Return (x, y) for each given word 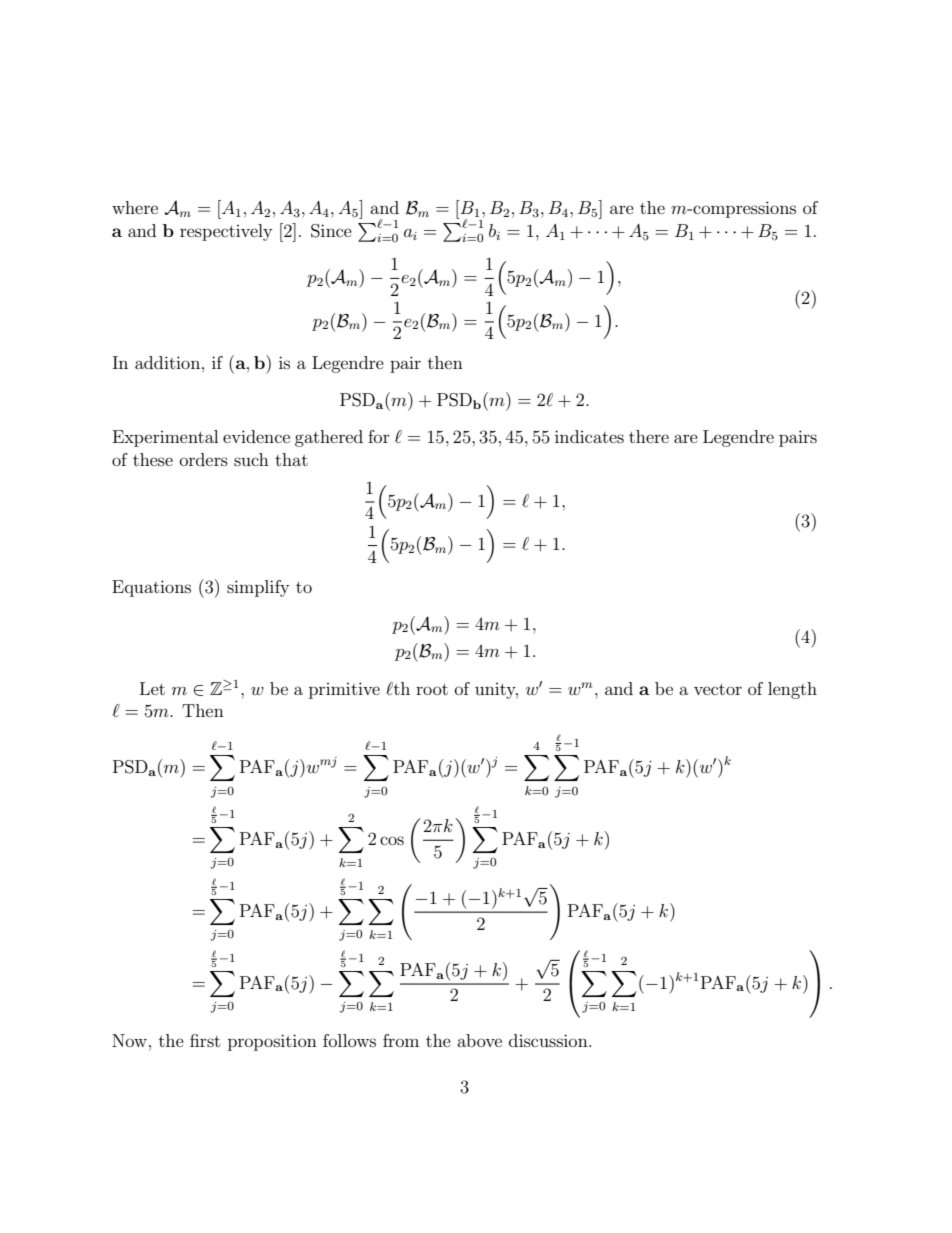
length (792, 690)
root (432, 689)
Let (152, 688)
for (379, 436)
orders (204, 459)
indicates (589, 436)
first (205, 1040)
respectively (226, 232)
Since (331, 231)
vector (718, 689)
